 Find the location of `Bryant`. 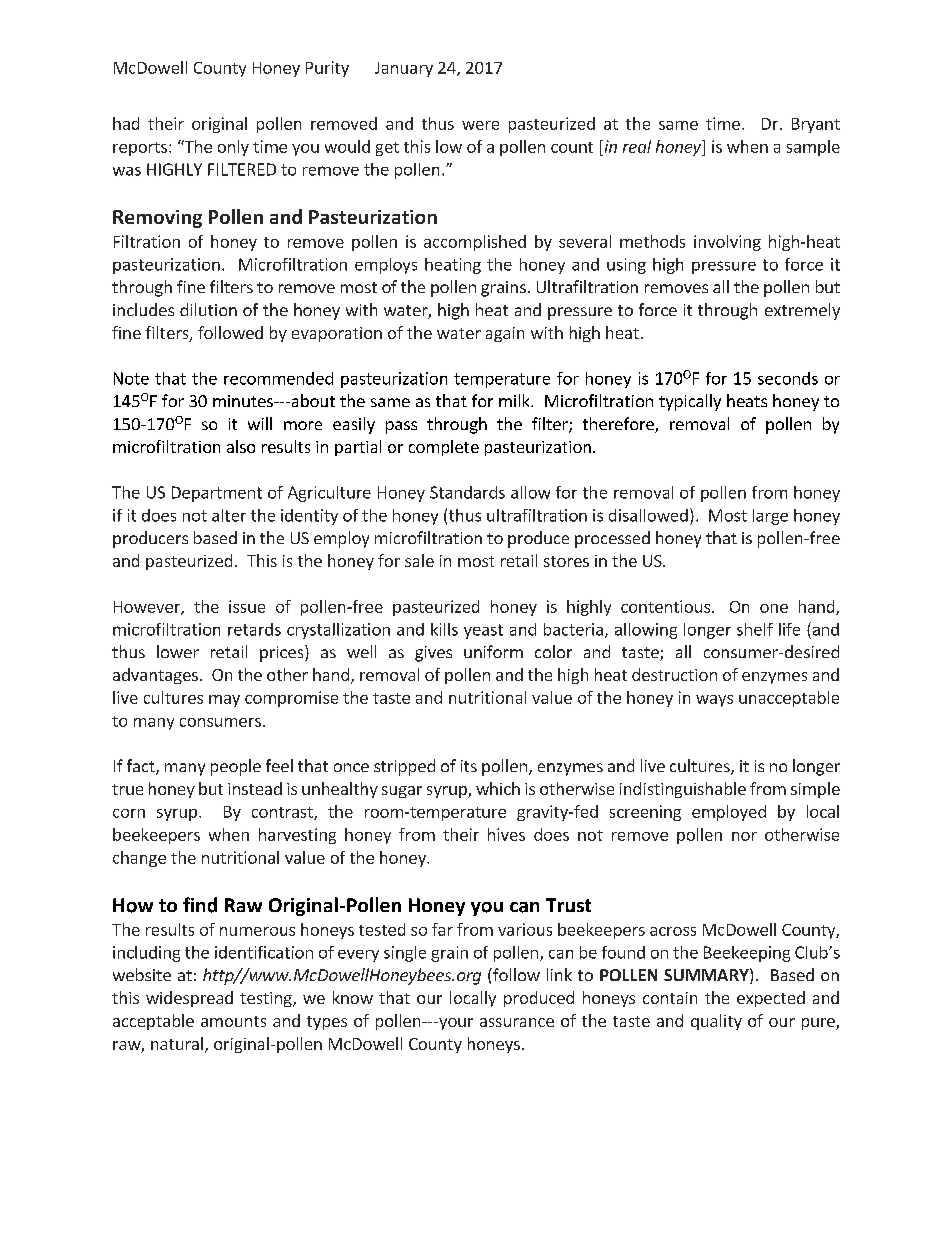

Bryant is located at coordinates (816, 125).
